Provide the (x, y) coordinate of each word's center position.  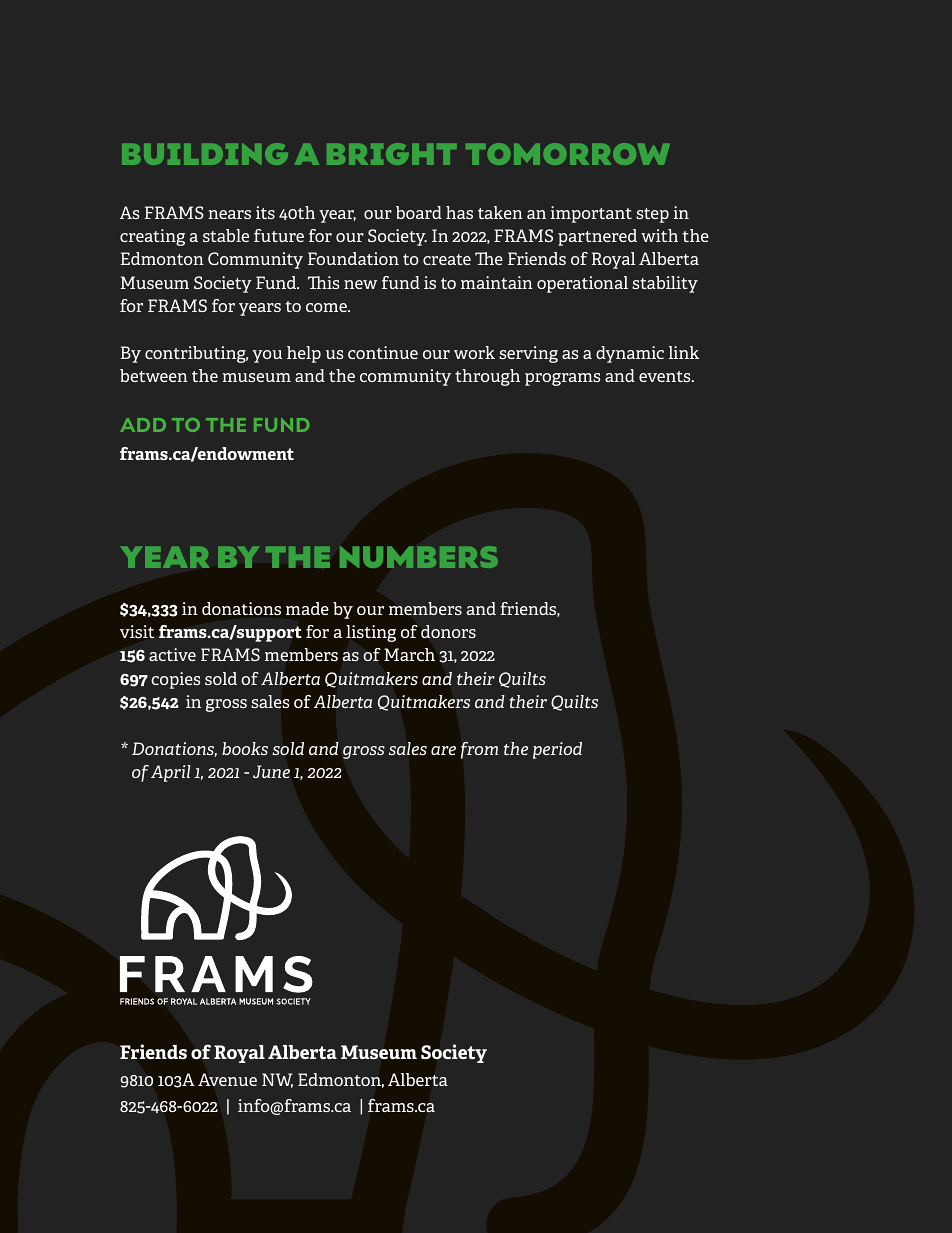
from (479, 750)
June (271, 771)
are (443, 750)
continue (383, 352)
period (557, 750)
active (172, 654)
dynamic (630, 354)
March (409, 654)
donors (448, 631)
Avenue (227, 1079)
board (419, 212)
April (171, 773)
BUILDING (205, 154)
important (591, 214)
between (154, 375)
